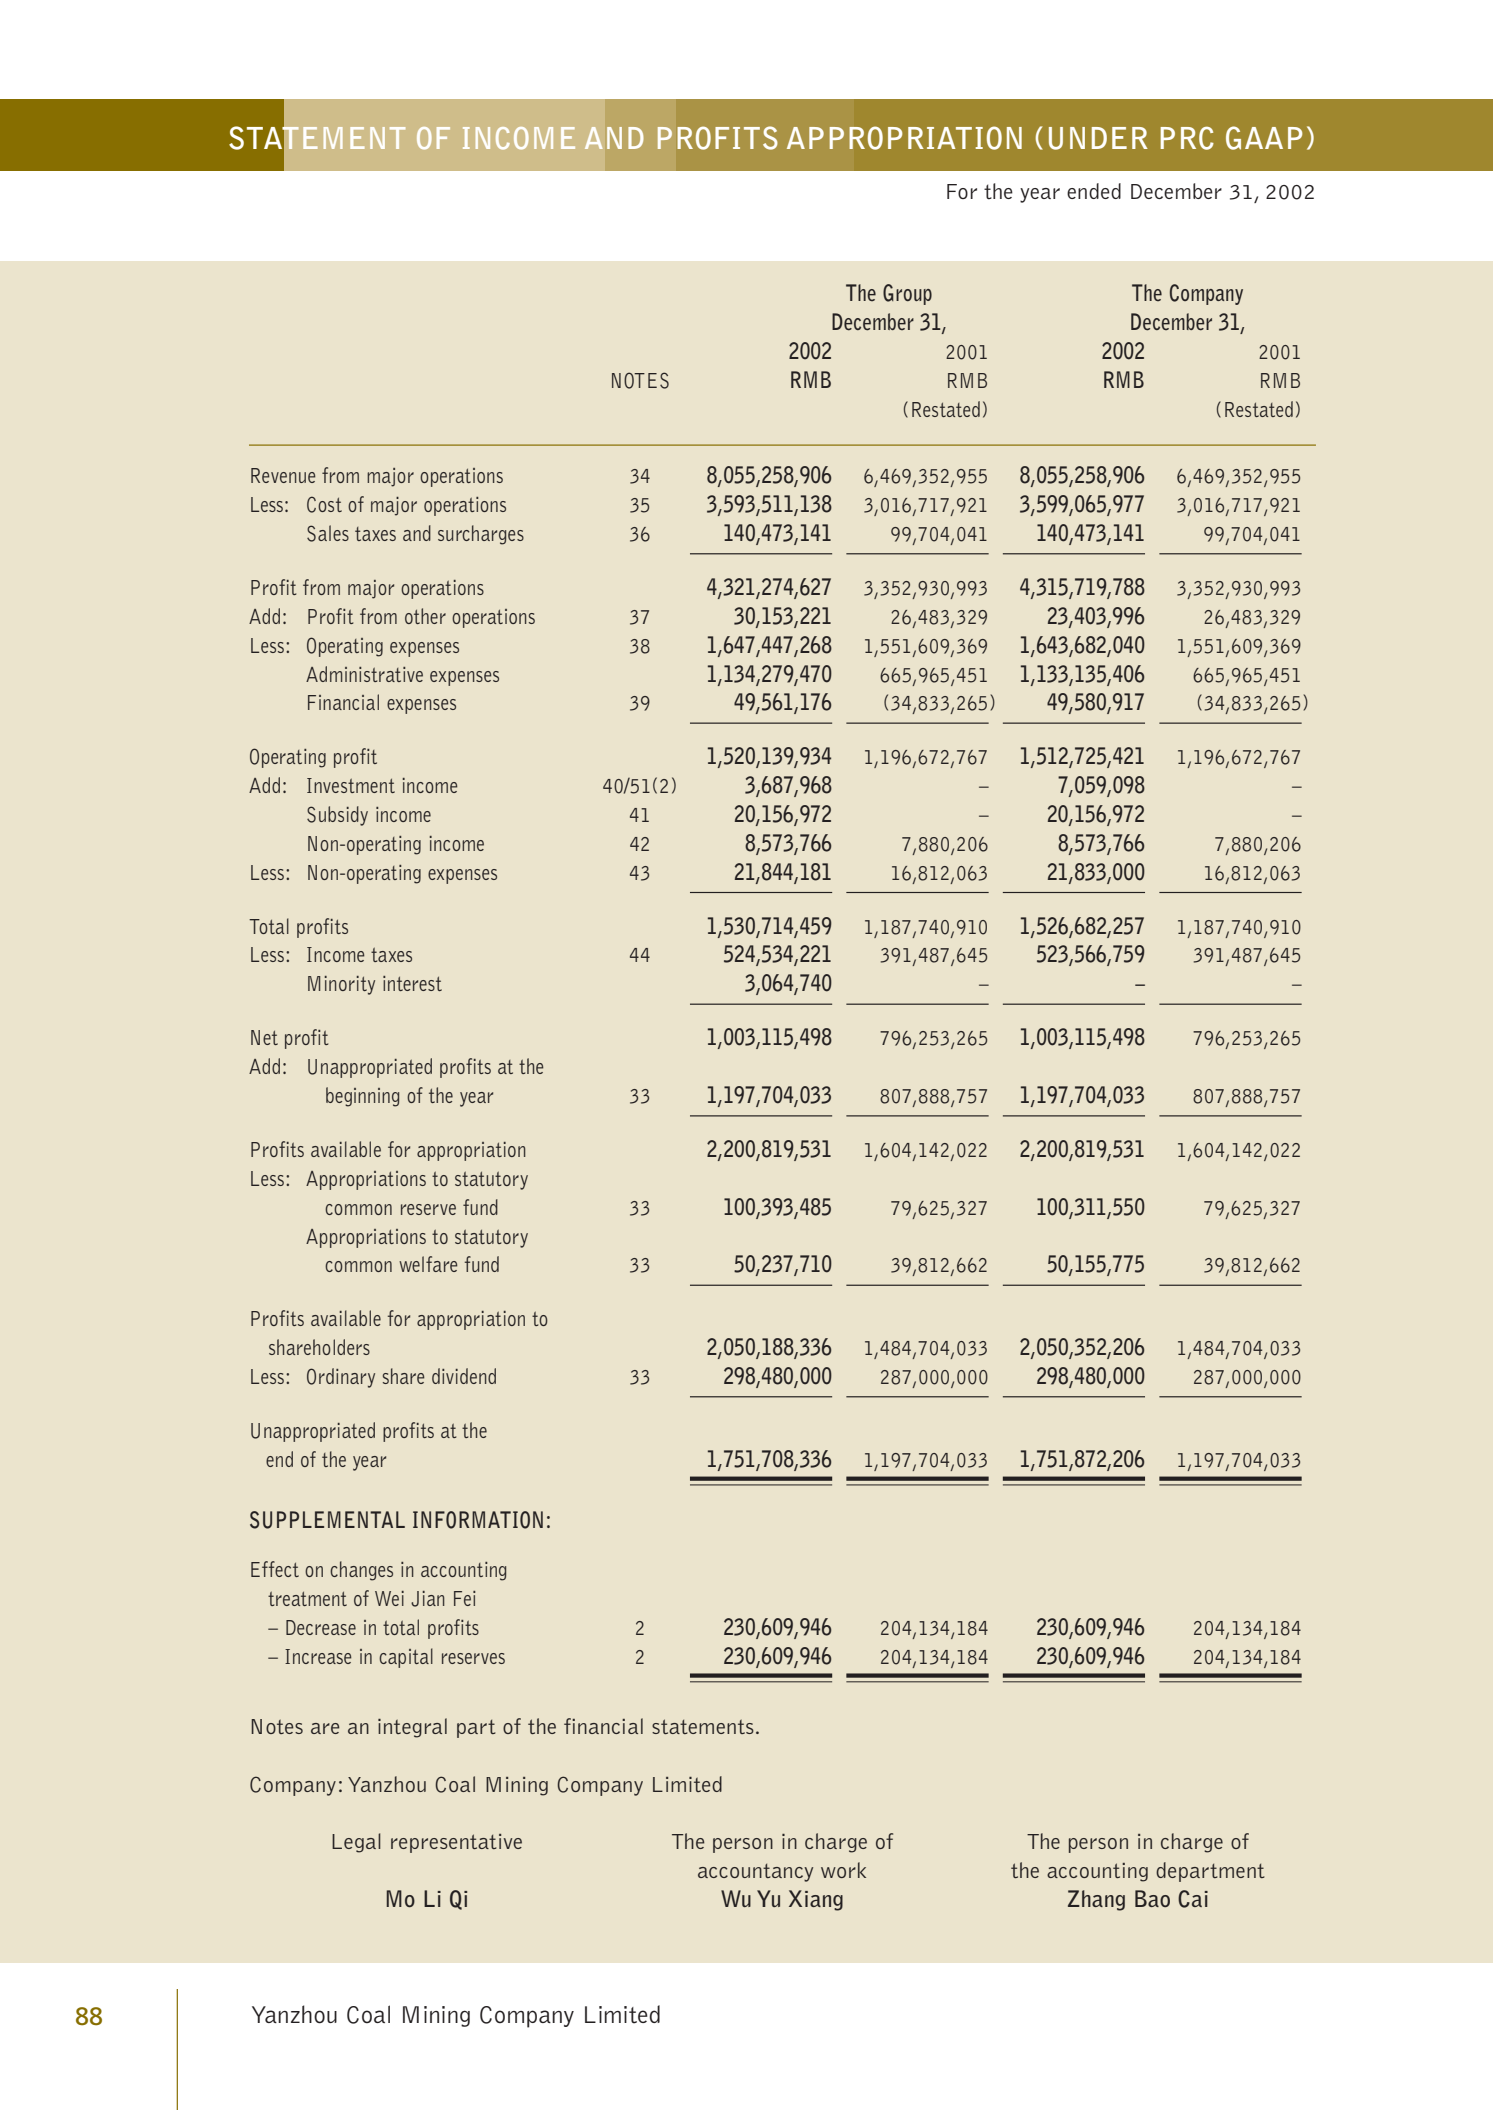  Describe the element at coordinates (1152, 1898) in the screenshot. I see `Bao` at that location.
